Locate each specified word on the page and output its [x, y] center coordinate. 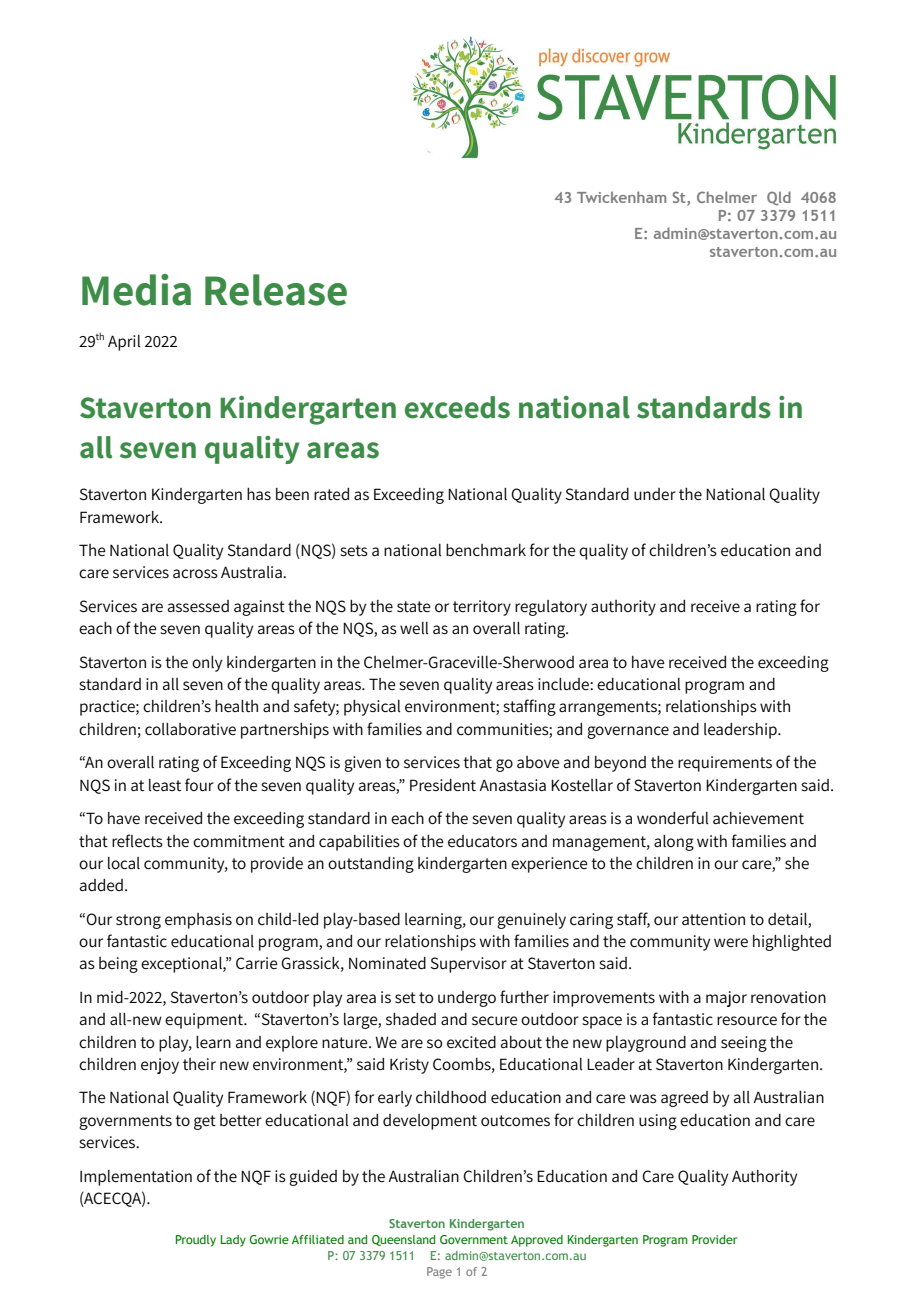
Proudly [196, 1241]
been [292, 494]
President [443, 785]
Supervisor [469, 965]
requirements [725, 764]
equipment [205, 1021]
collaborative [190, 729]
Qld [779, 198]
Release [276, 290]
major [726, 999]
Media [136, 290]
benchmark [486, 550]
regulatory [551, 608]
